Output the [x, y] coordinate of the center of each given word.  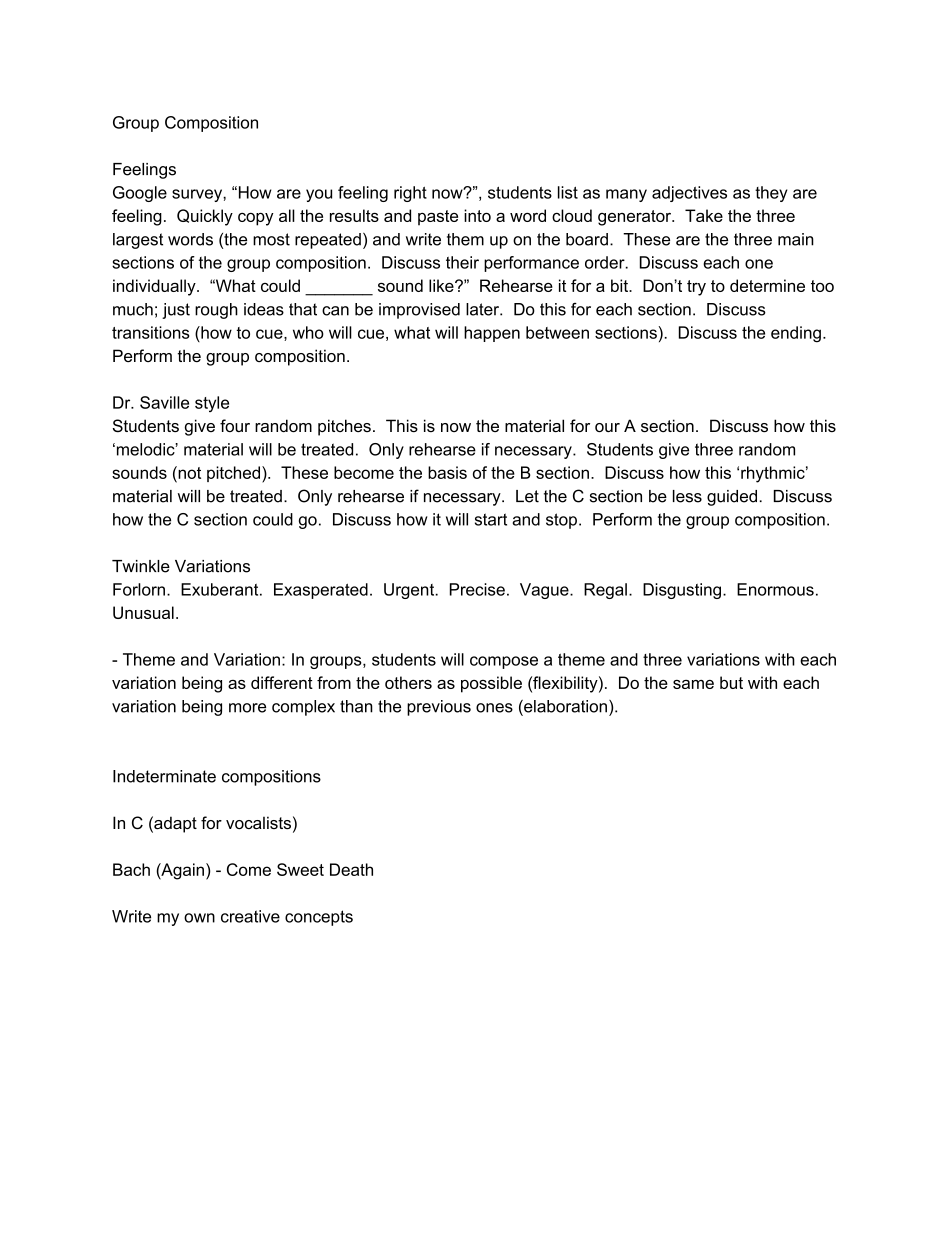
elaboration [564, 707]
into [477, 215]
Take [704, 215]
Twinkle [141, 566]
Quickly [205, 217]
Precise [477, 589]
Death [351, 869]
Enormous [775, 589]
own [199, 918]
